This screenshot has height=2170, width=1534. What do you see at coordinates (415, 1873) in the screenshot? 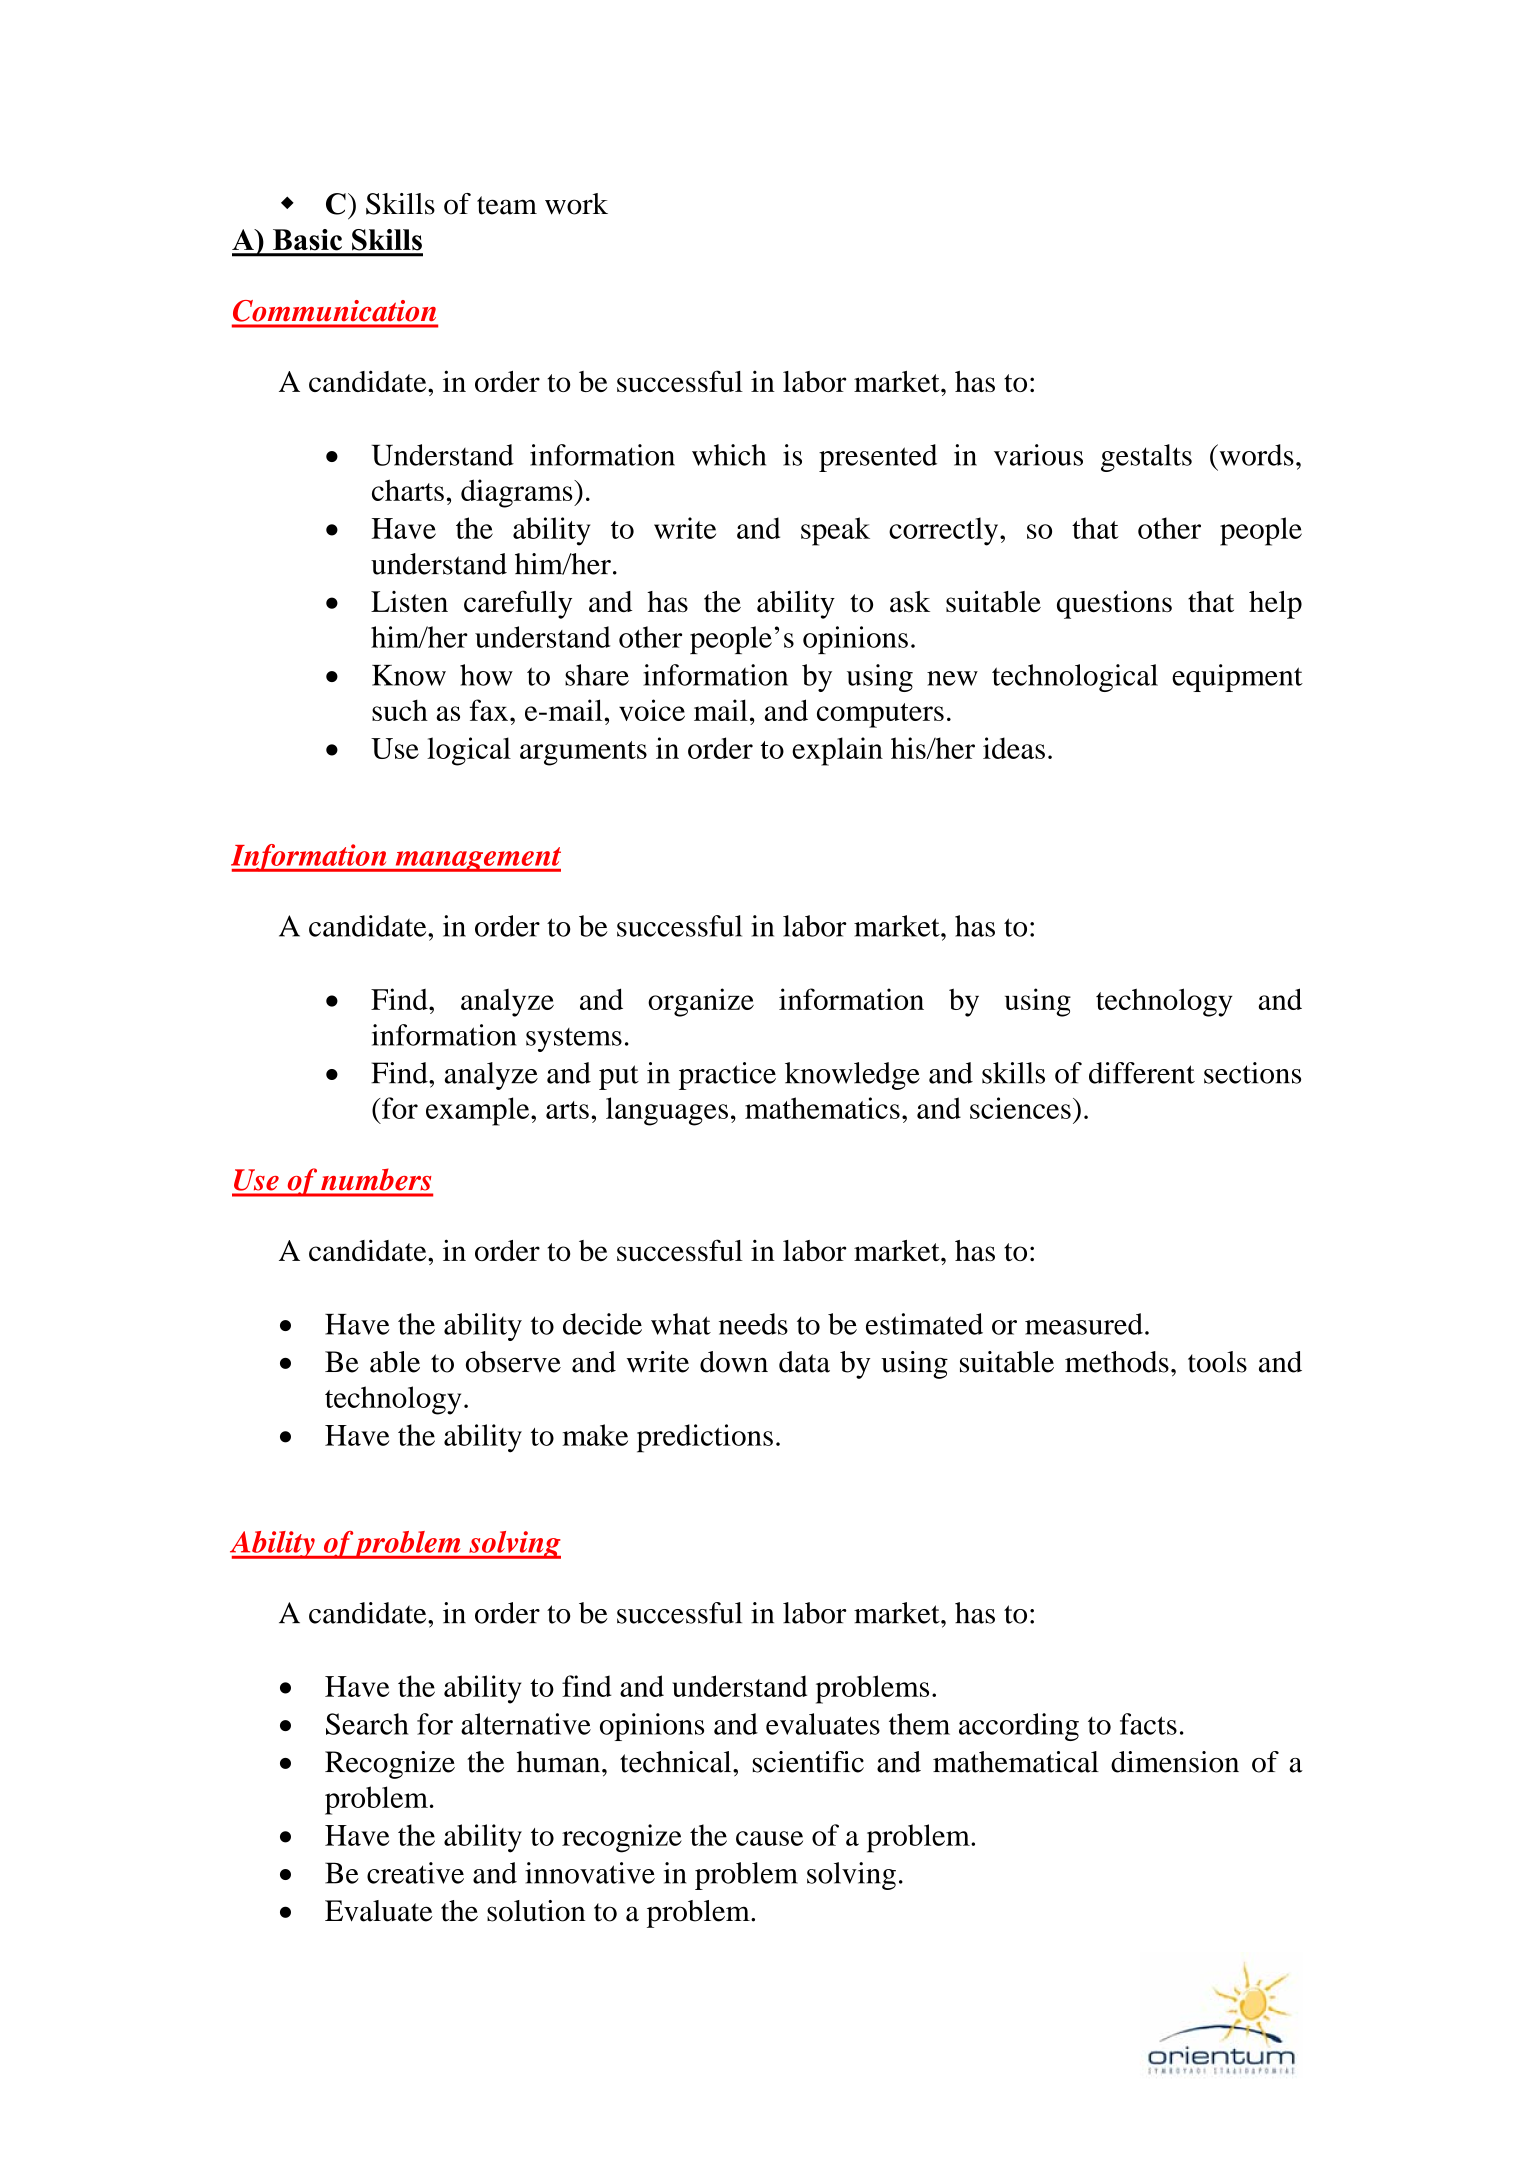
I see `creative` at bounding box center [415, 1873].
